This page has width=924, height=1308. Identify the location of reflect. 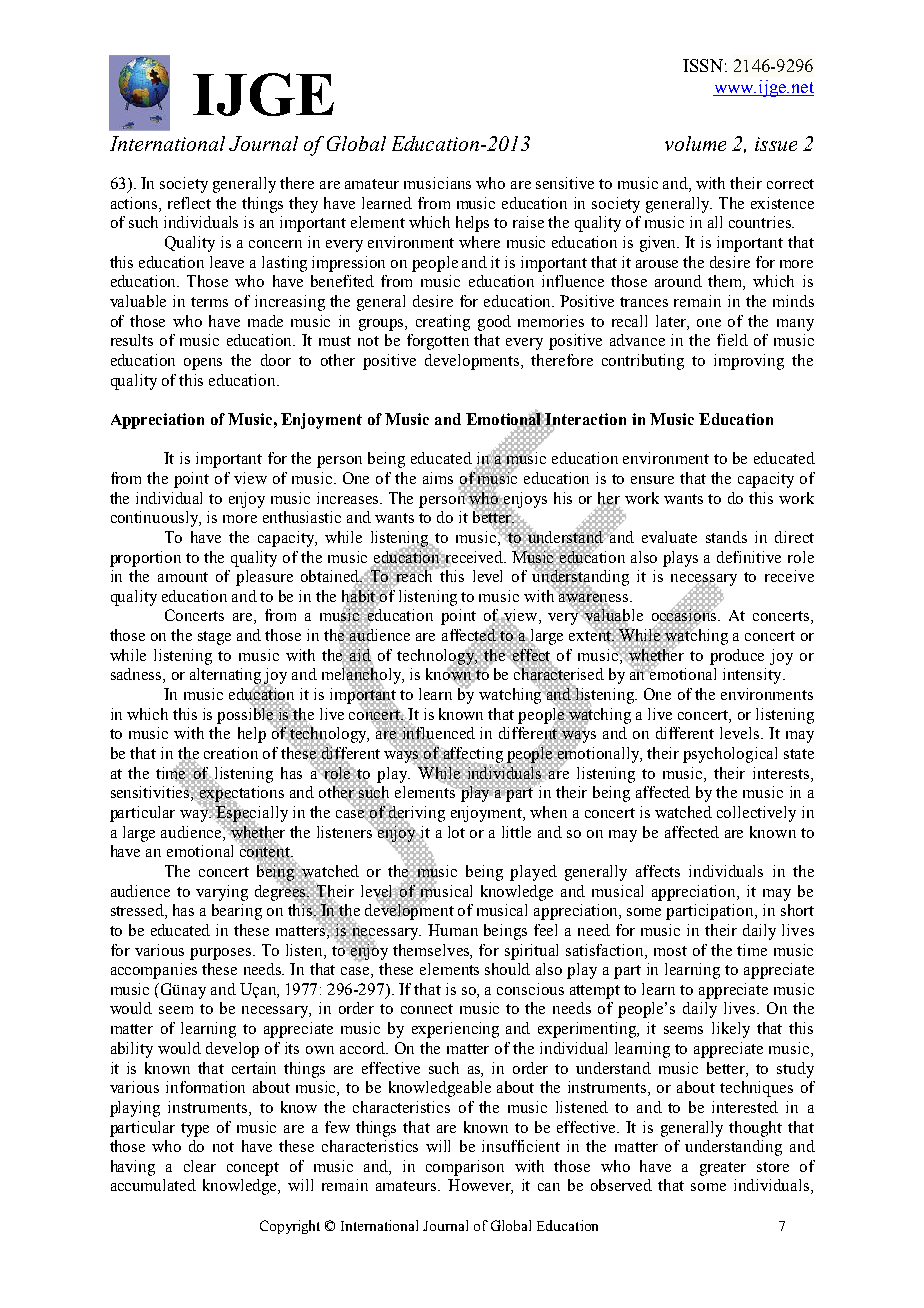
(189, 203).
